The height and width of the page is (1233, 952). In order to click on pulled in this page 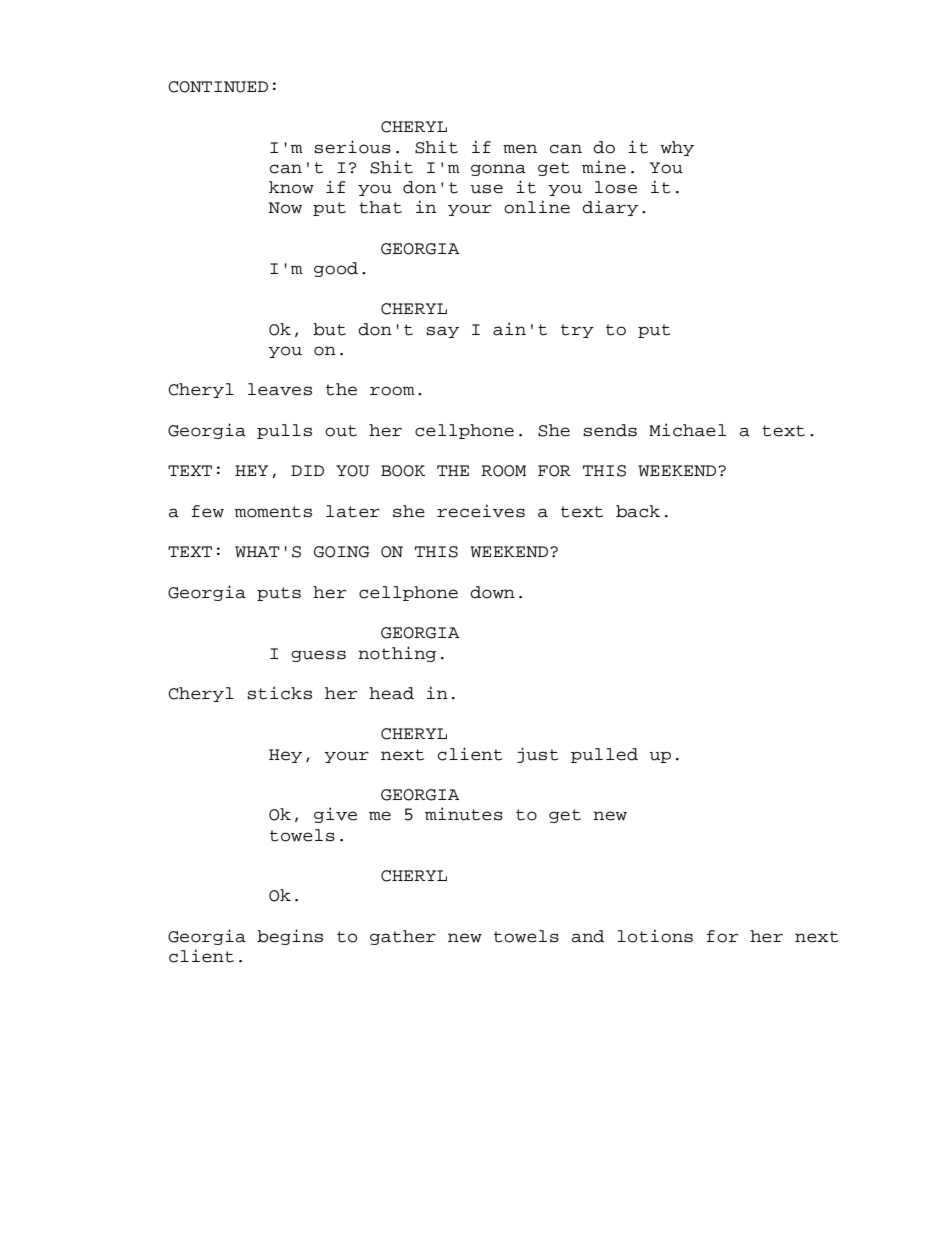, I will do `click(604, 755)`.
